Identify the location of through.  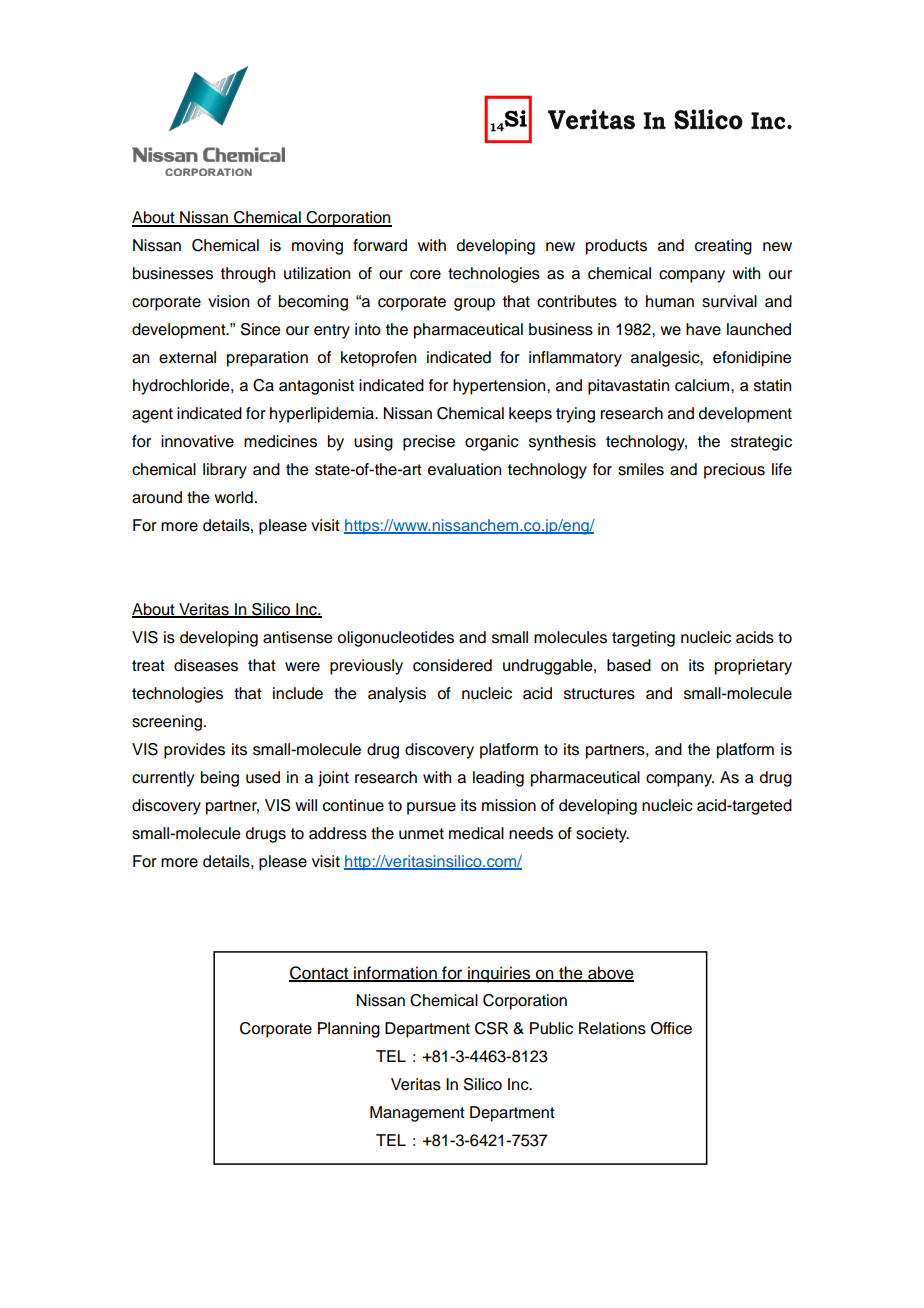
(248, 275).
